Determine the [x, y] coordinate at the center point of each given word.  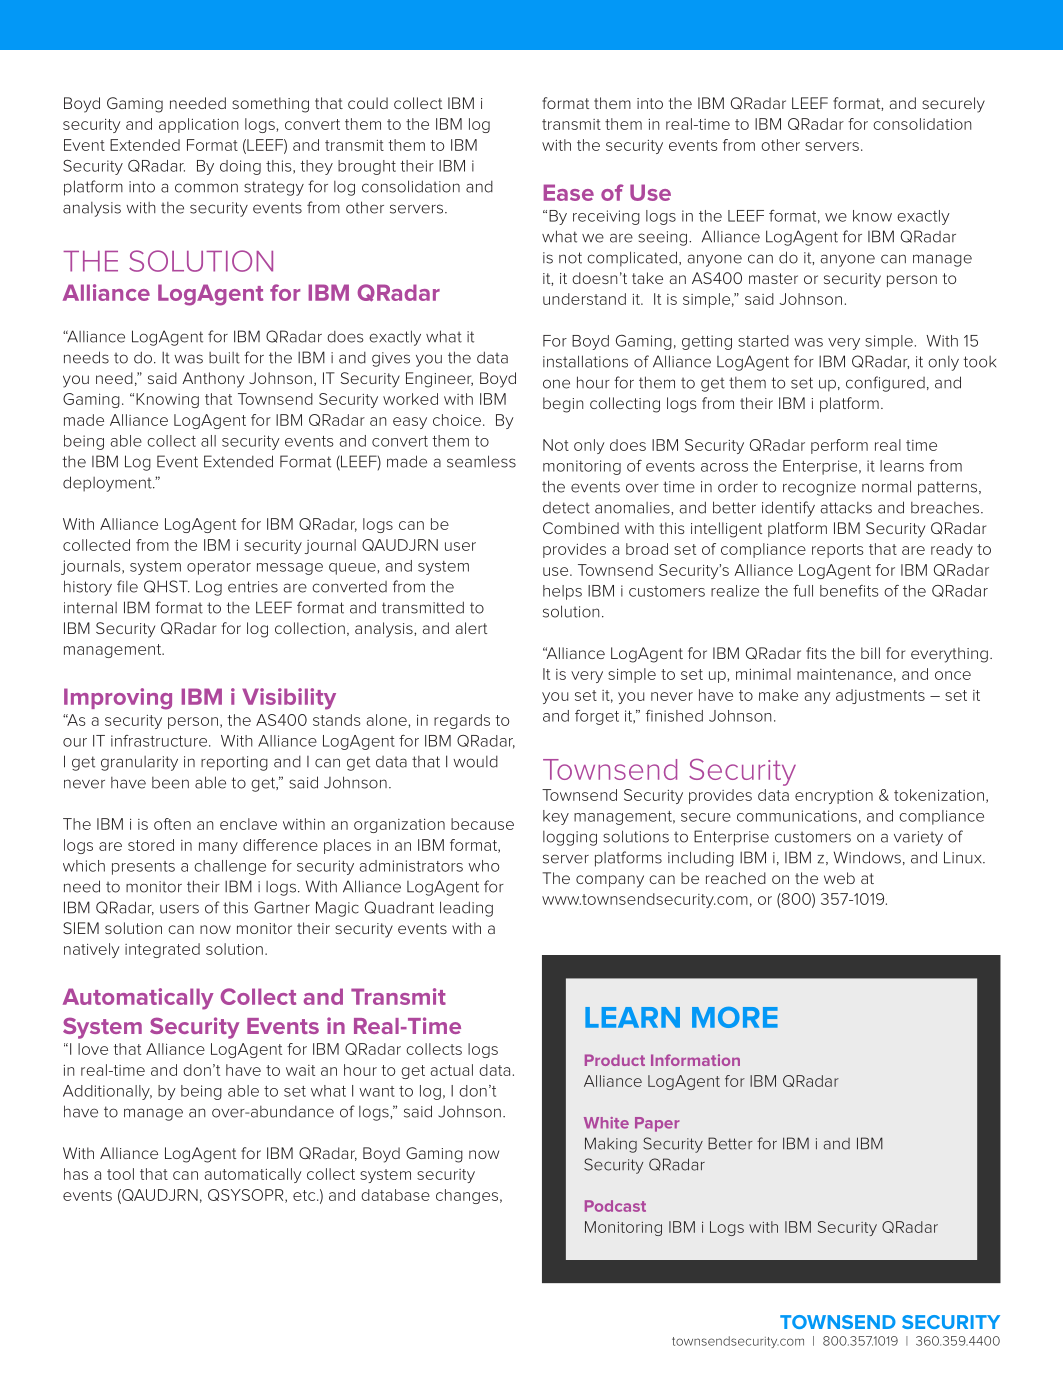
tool [120, 1174]
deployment [108, 484]
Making [611, 1145]
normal [886, 486]
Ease [569, 192]
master [773, 278]
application [198, 125]
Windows [867, 857]
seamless [481, 461]
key [556, 817]
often [172, 824]
